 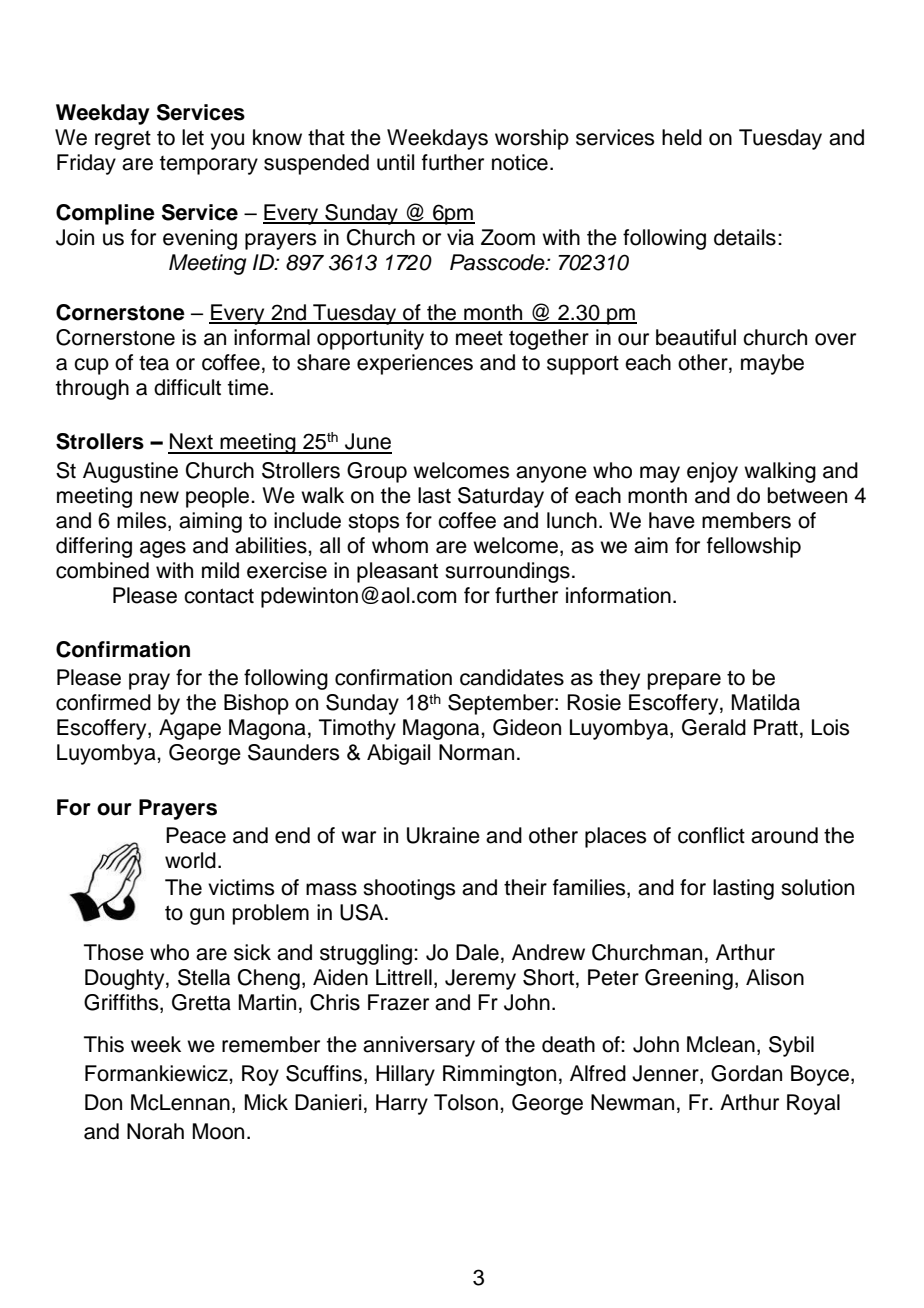 What do you see at coordinates (402, 1104) in the screenshot?
I see `Harry` at bounding box center [402, 1104].
